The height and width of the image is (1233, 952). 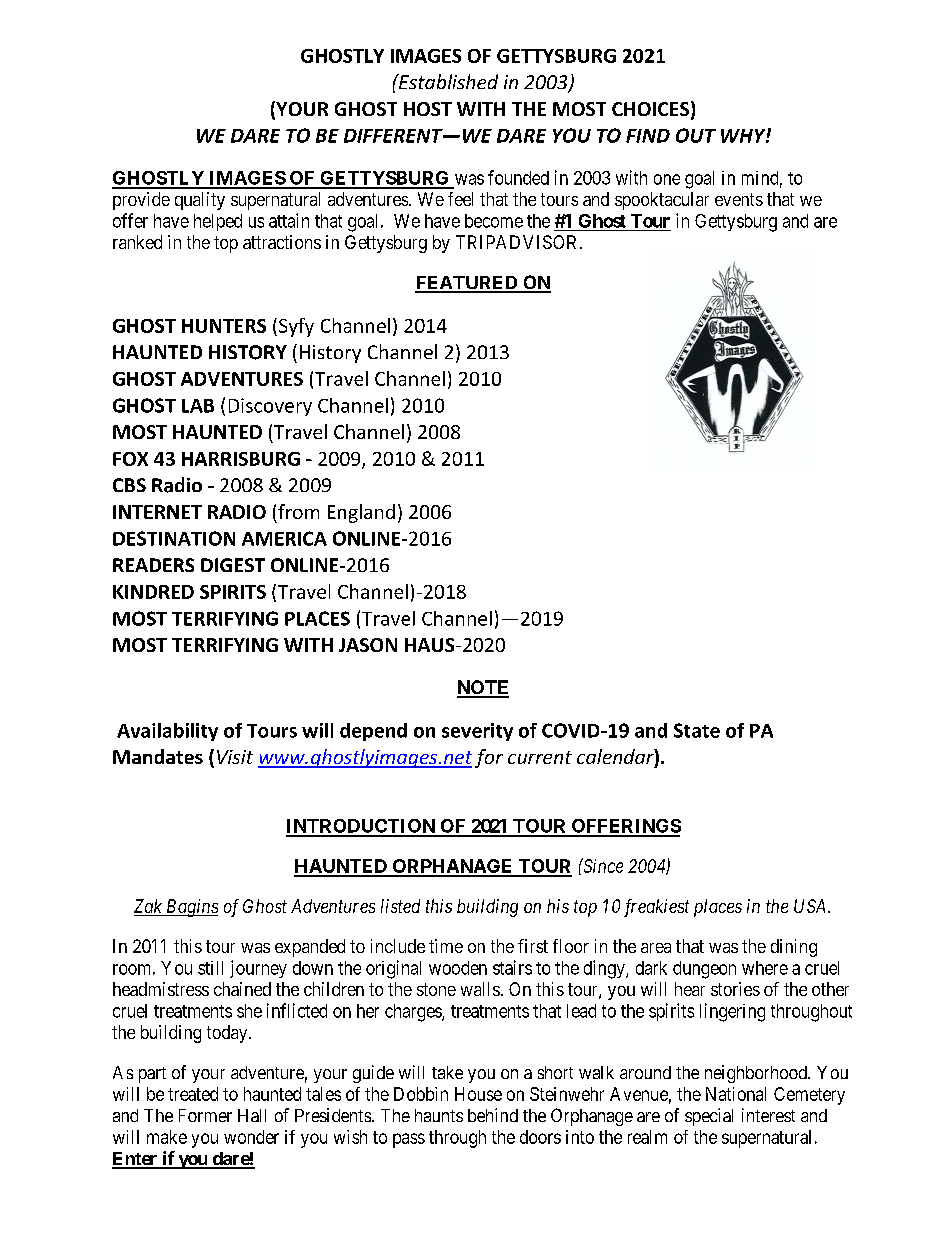 What do you see at coordinates (224, 326) in the image?
I see `HUNTERS` at bounding box center [224, 326].
